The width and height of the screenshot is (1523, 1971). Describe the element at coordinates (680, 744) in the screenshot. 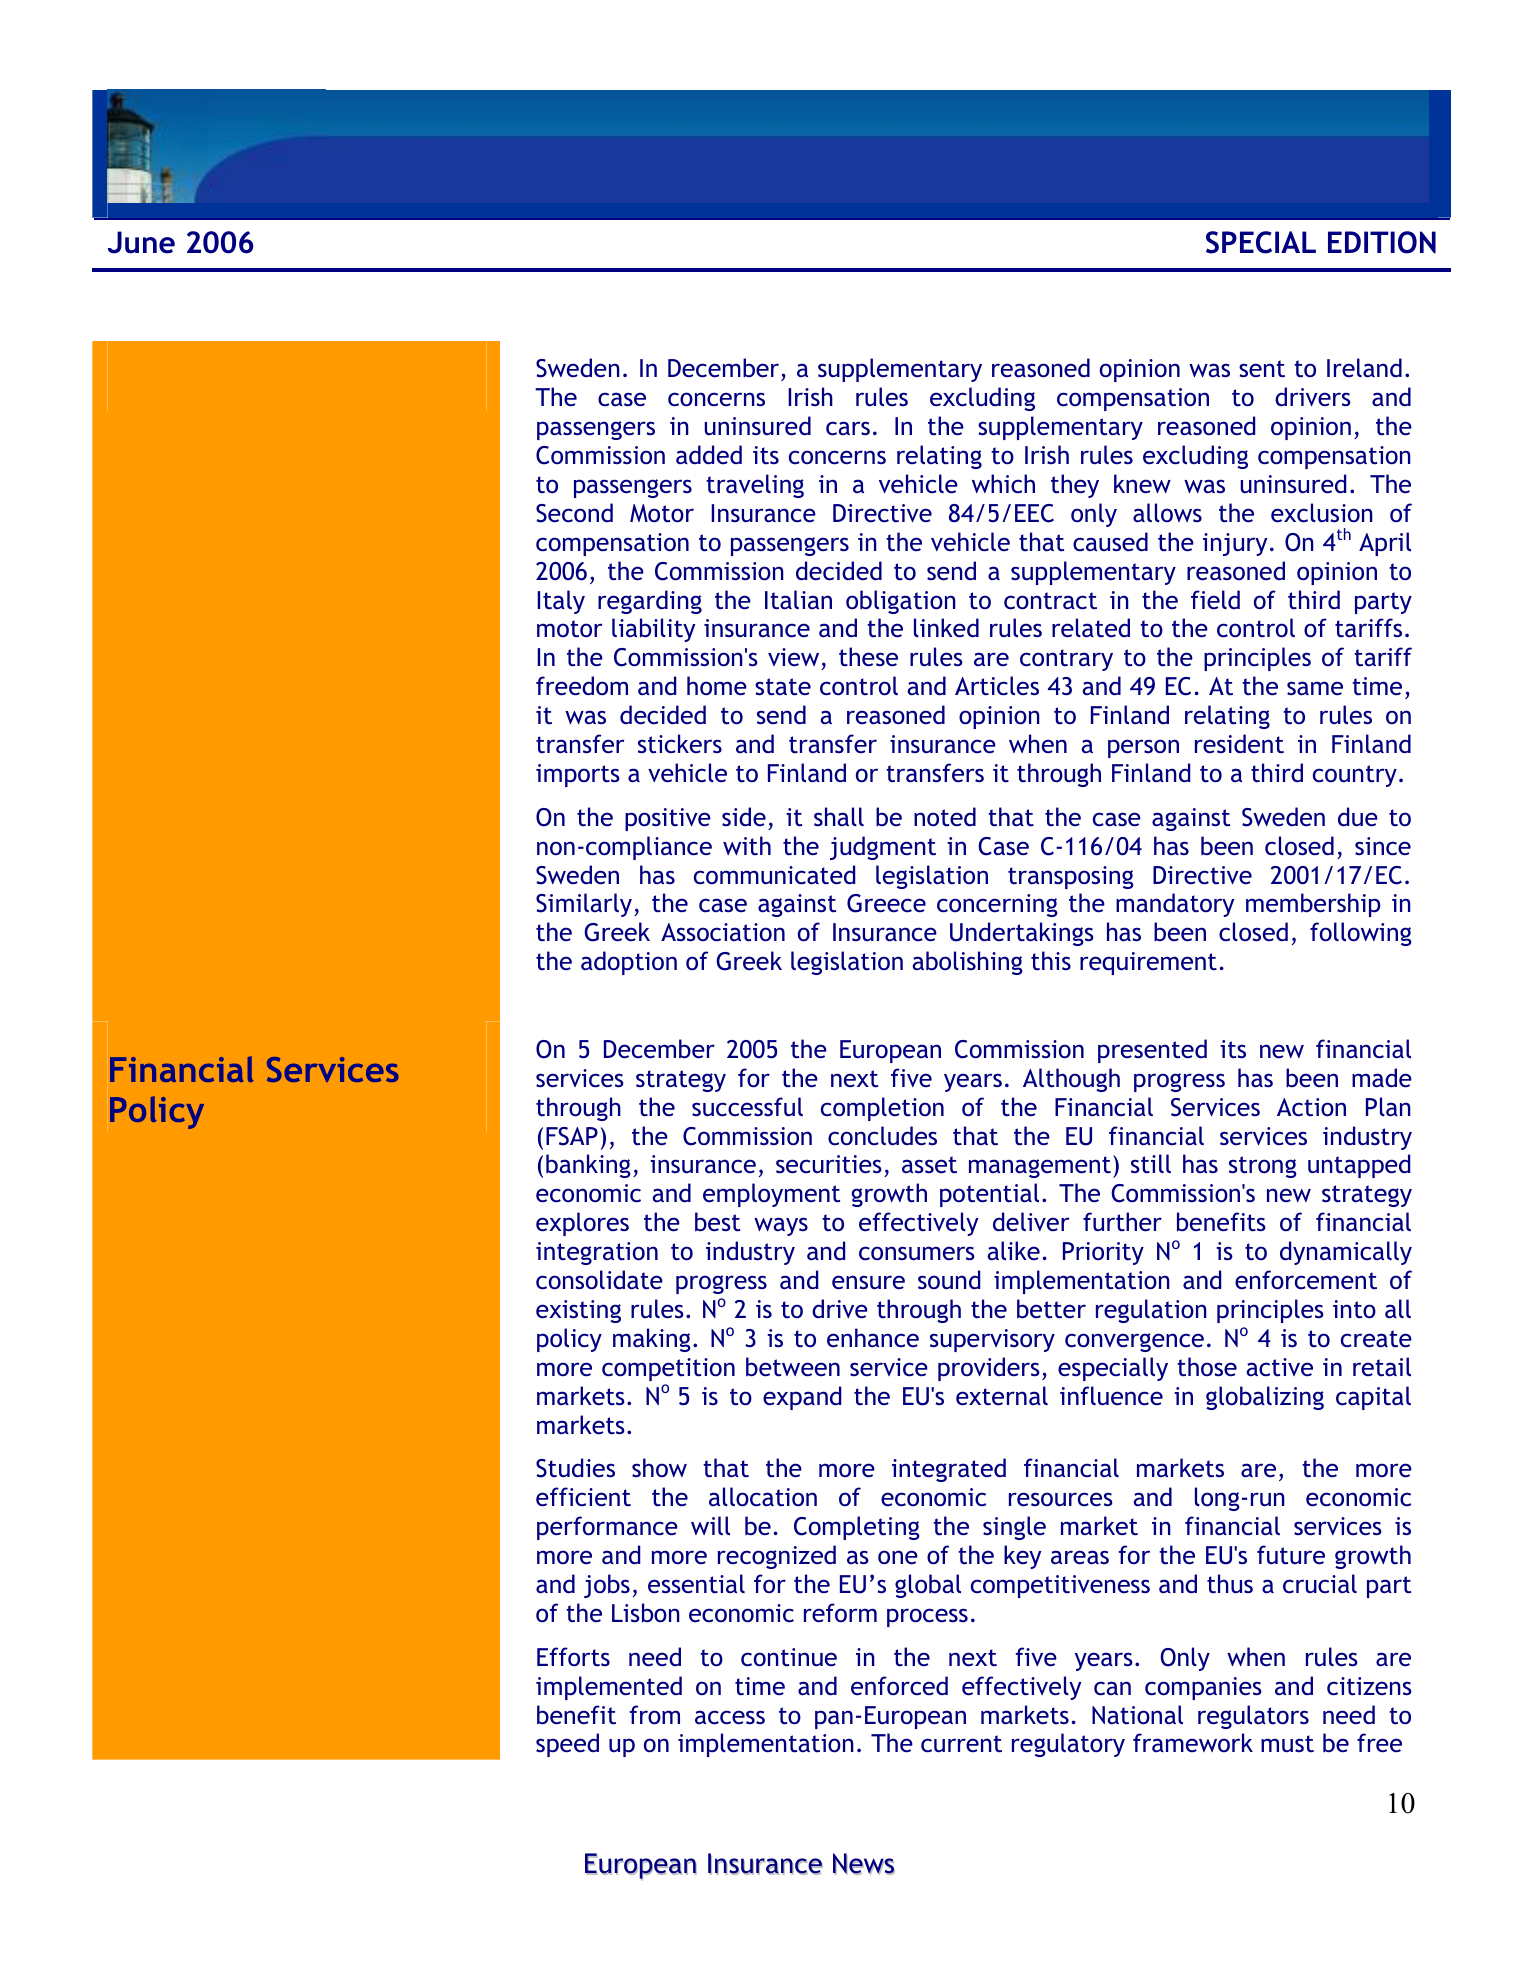

I see `stickers` at that location.
